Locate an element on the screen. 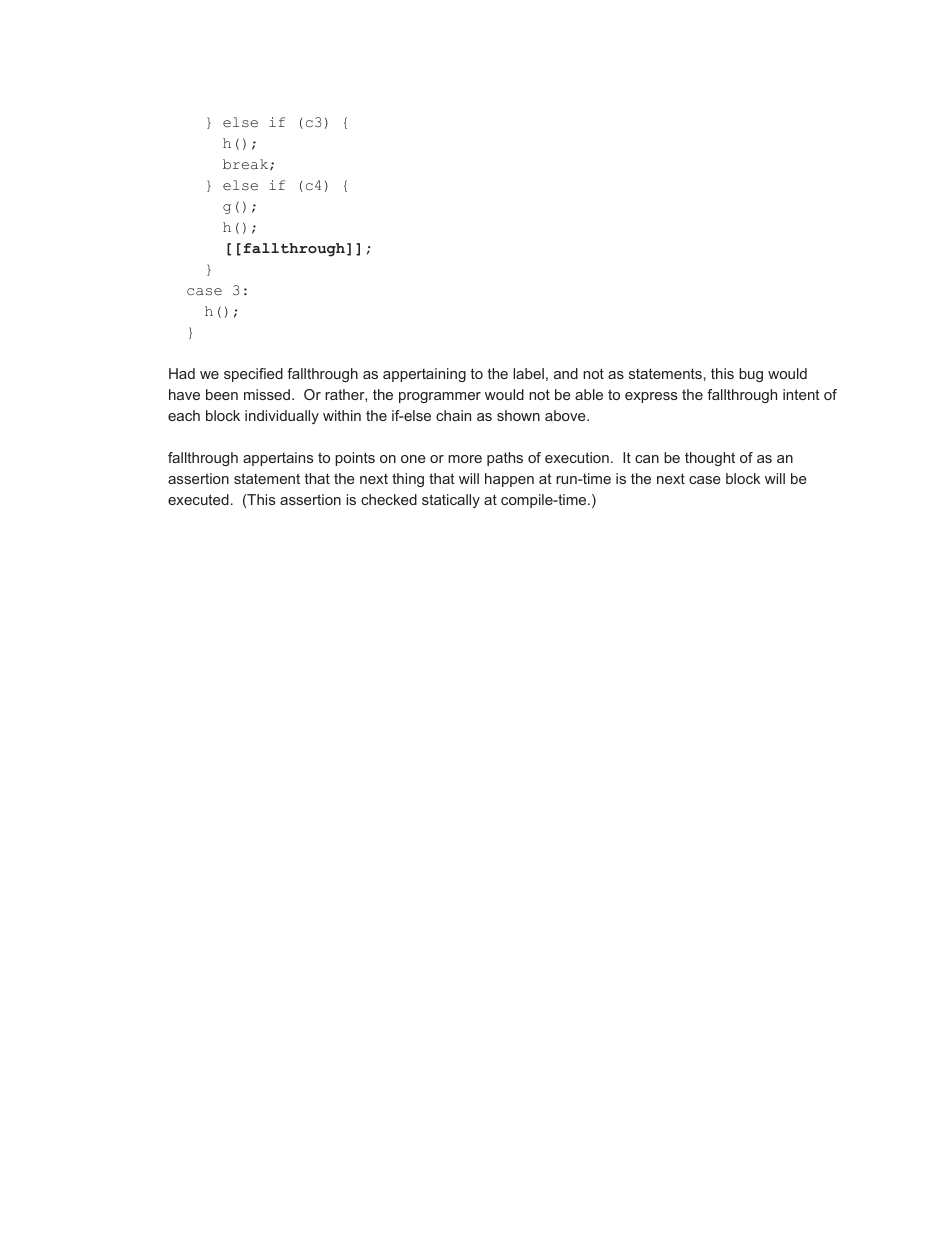 This screenshot has height=1233, width=952. bug is located at coordinates (751, 375).
